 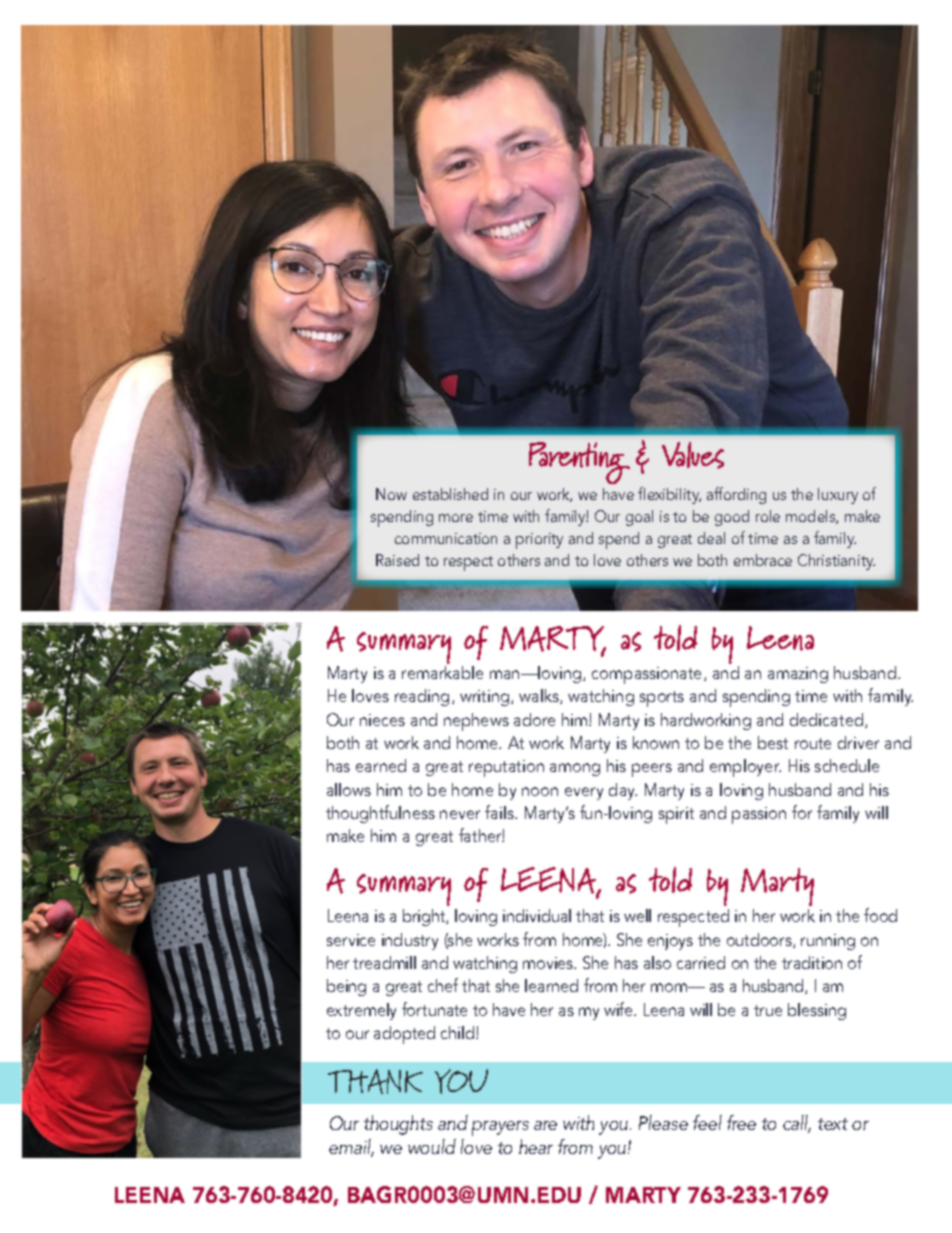 What do you see at coordinates (838, 496) in the screenshot?
I see `luxury` at bounding box center [838, 496].
